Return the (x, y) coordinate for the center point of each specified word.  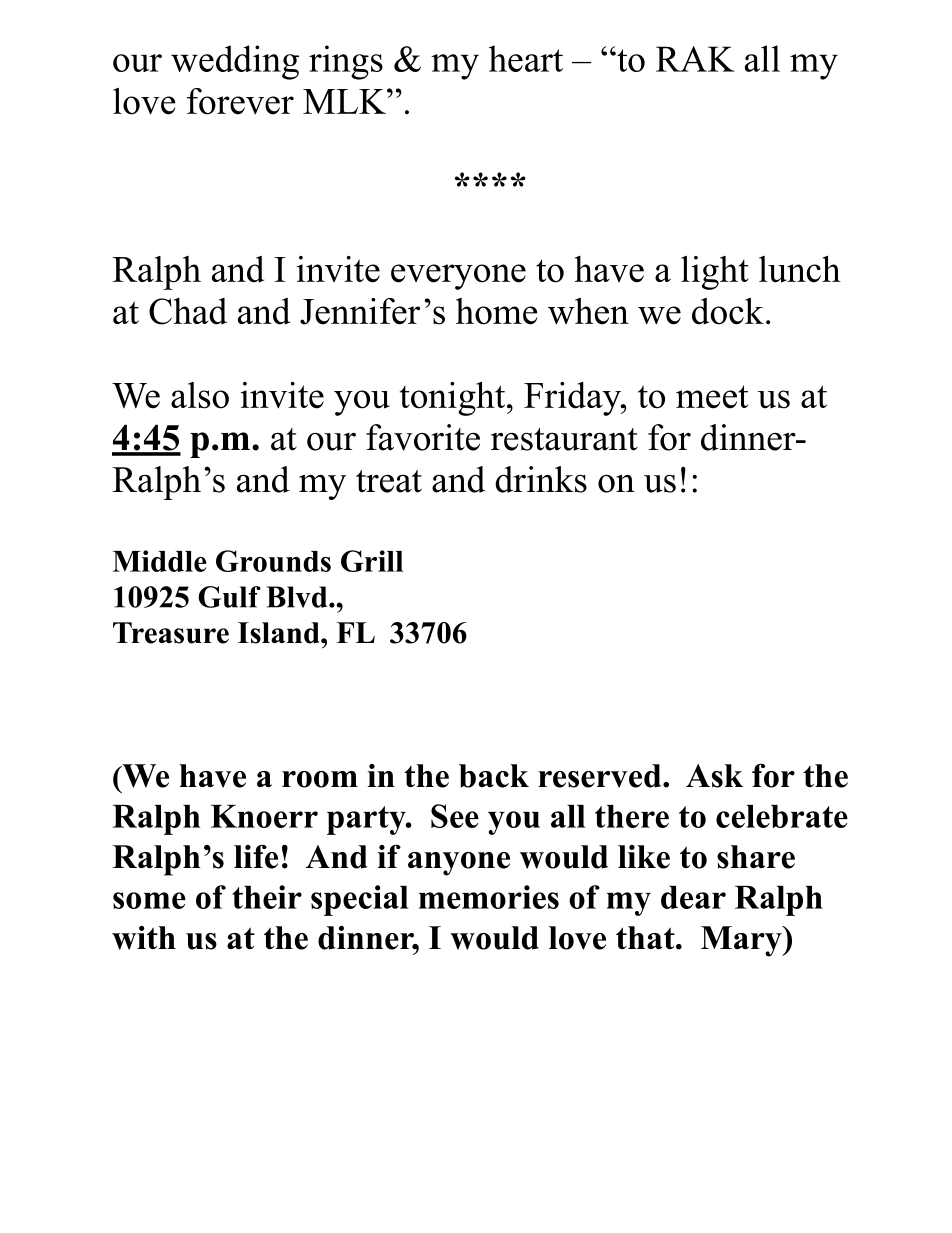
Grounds (273, 561)
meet (712, 397)
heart (526, 58)
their (267, 897)
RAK (695, 59)
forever (240, 101)
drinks (541, 479)
